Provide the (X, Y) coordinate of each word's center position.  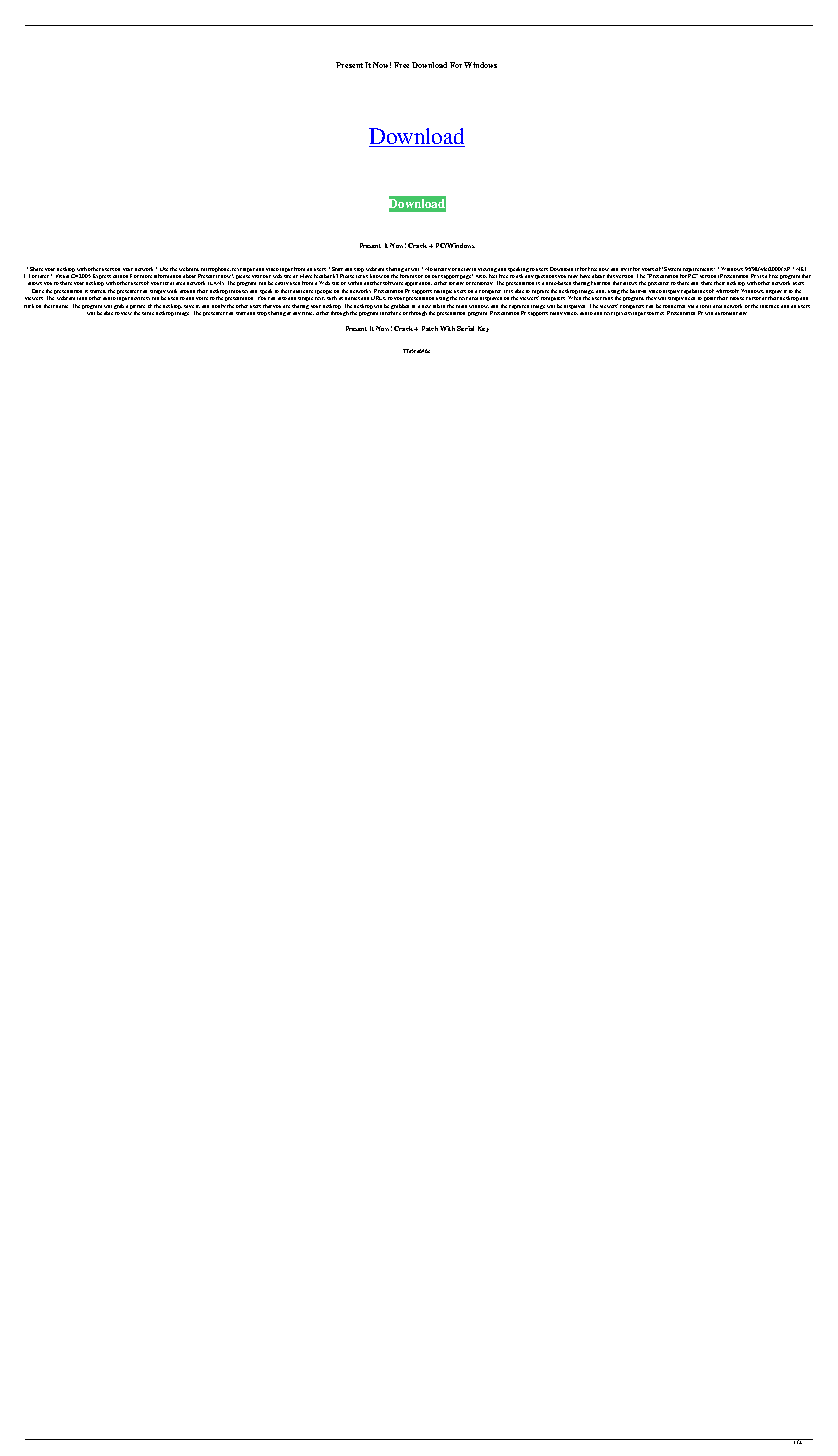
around (187, 291)
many (556, 313)
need (690, 298)
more (146, 276)
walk (172, 291)
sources (655, 313)
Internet (769, 306)
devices (140, 298)
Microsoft (727, 291)
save (189, 306)
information (167, 276)
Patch (430, 328)
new (426, 306)
